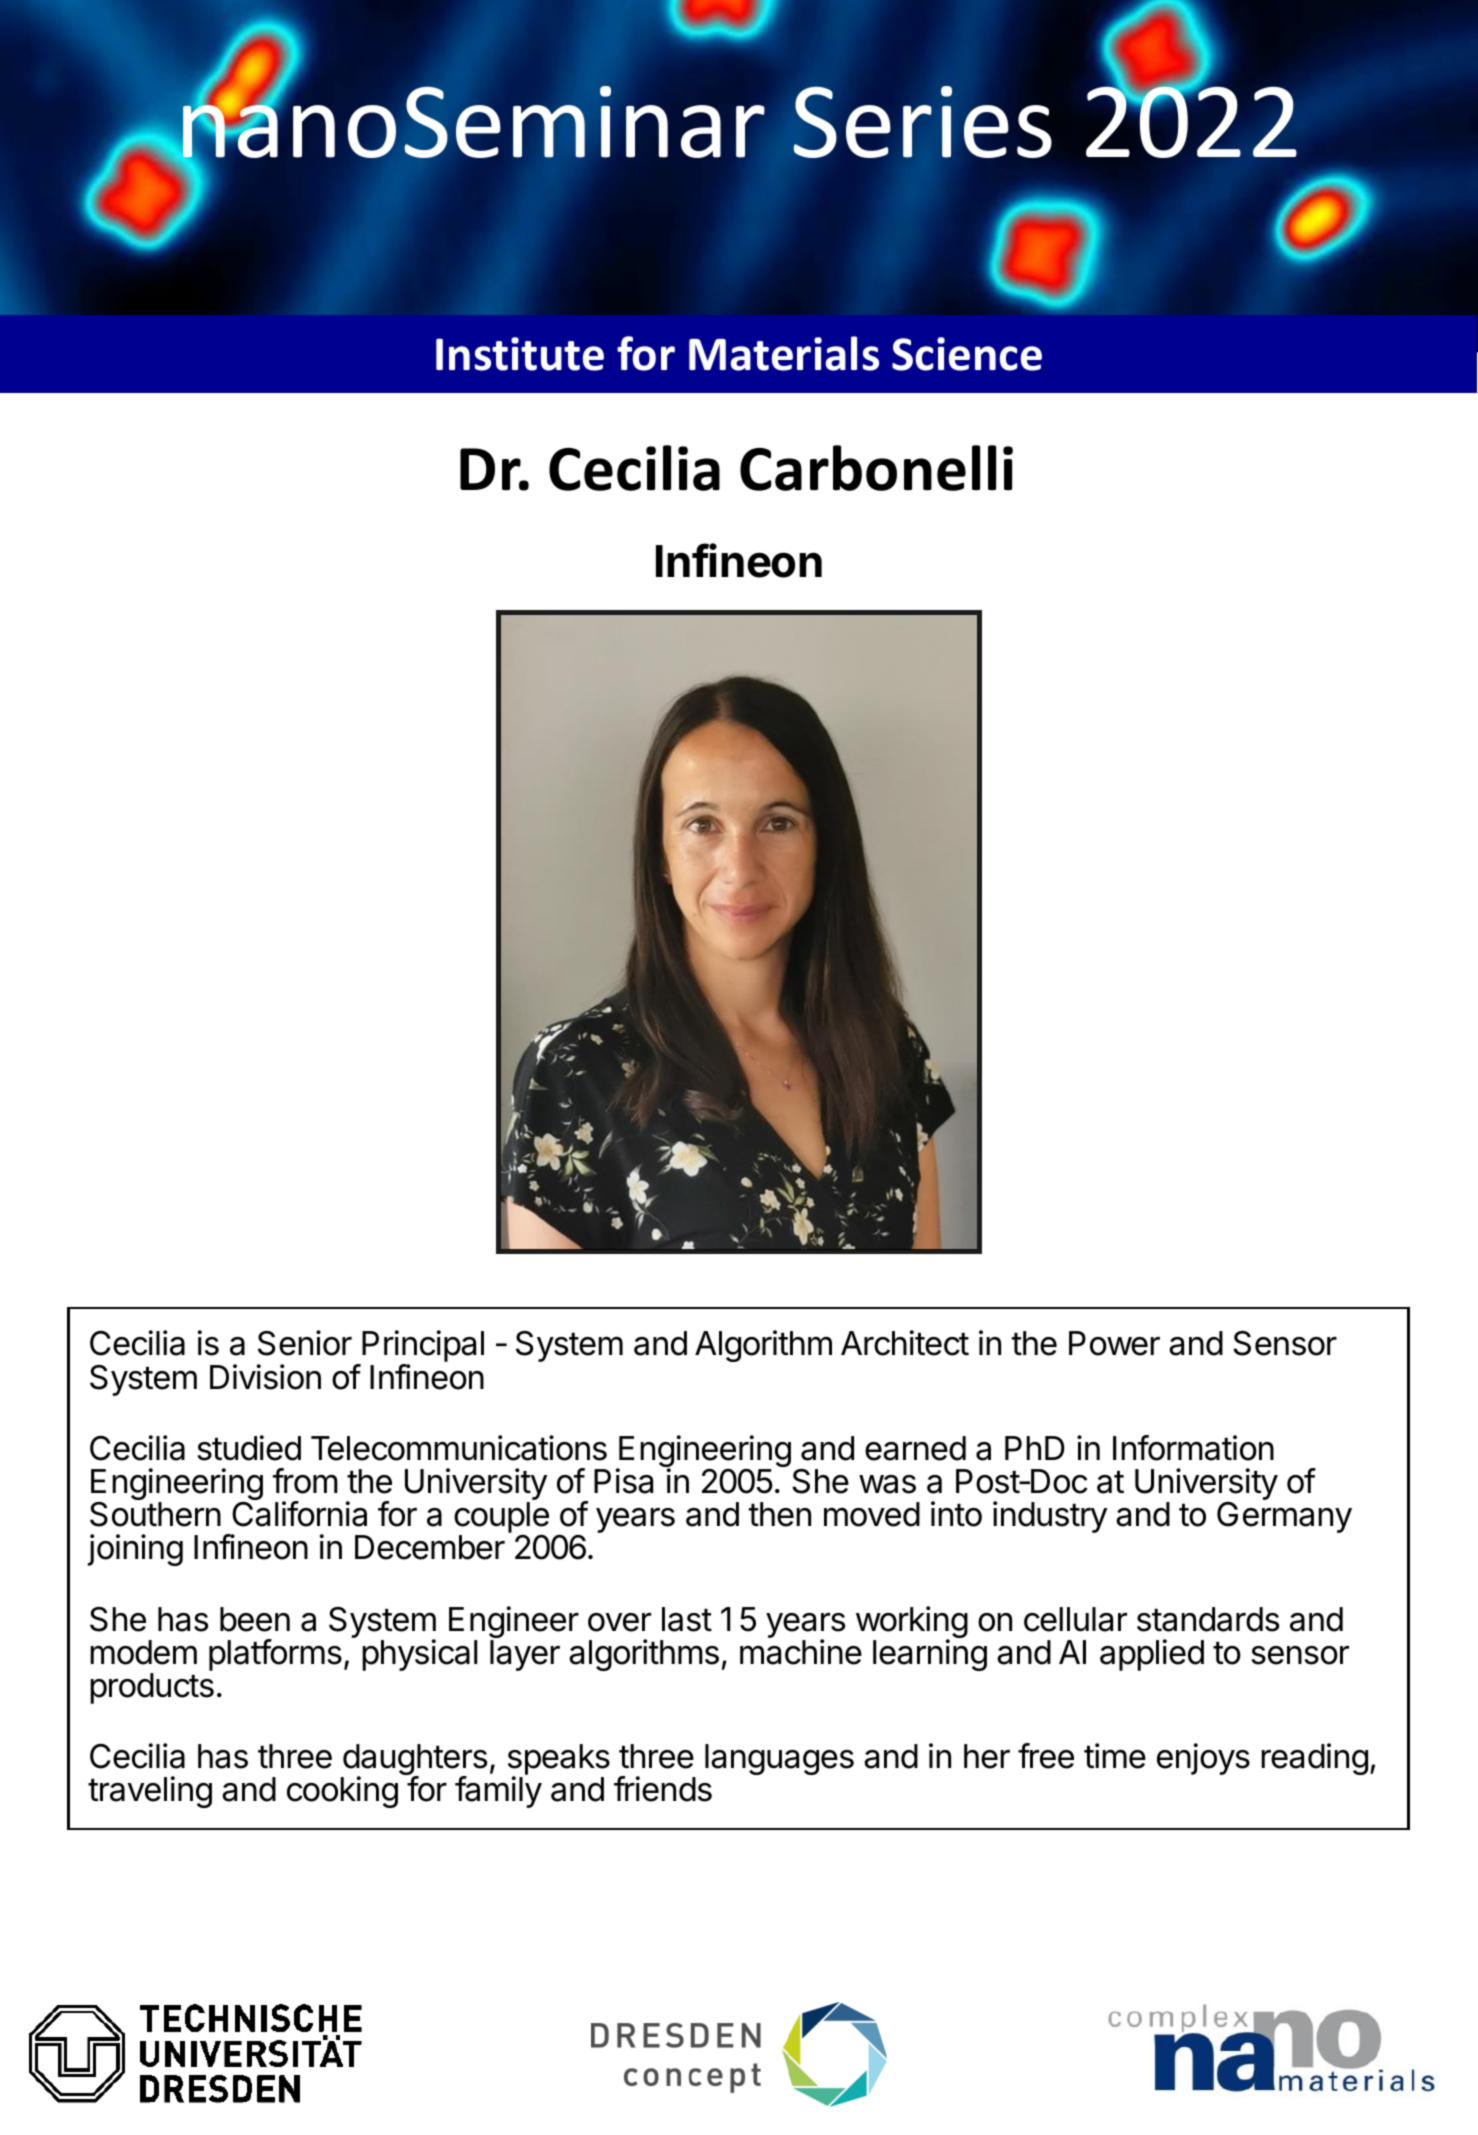  I want to click on Senior, so click(305, 1343).
